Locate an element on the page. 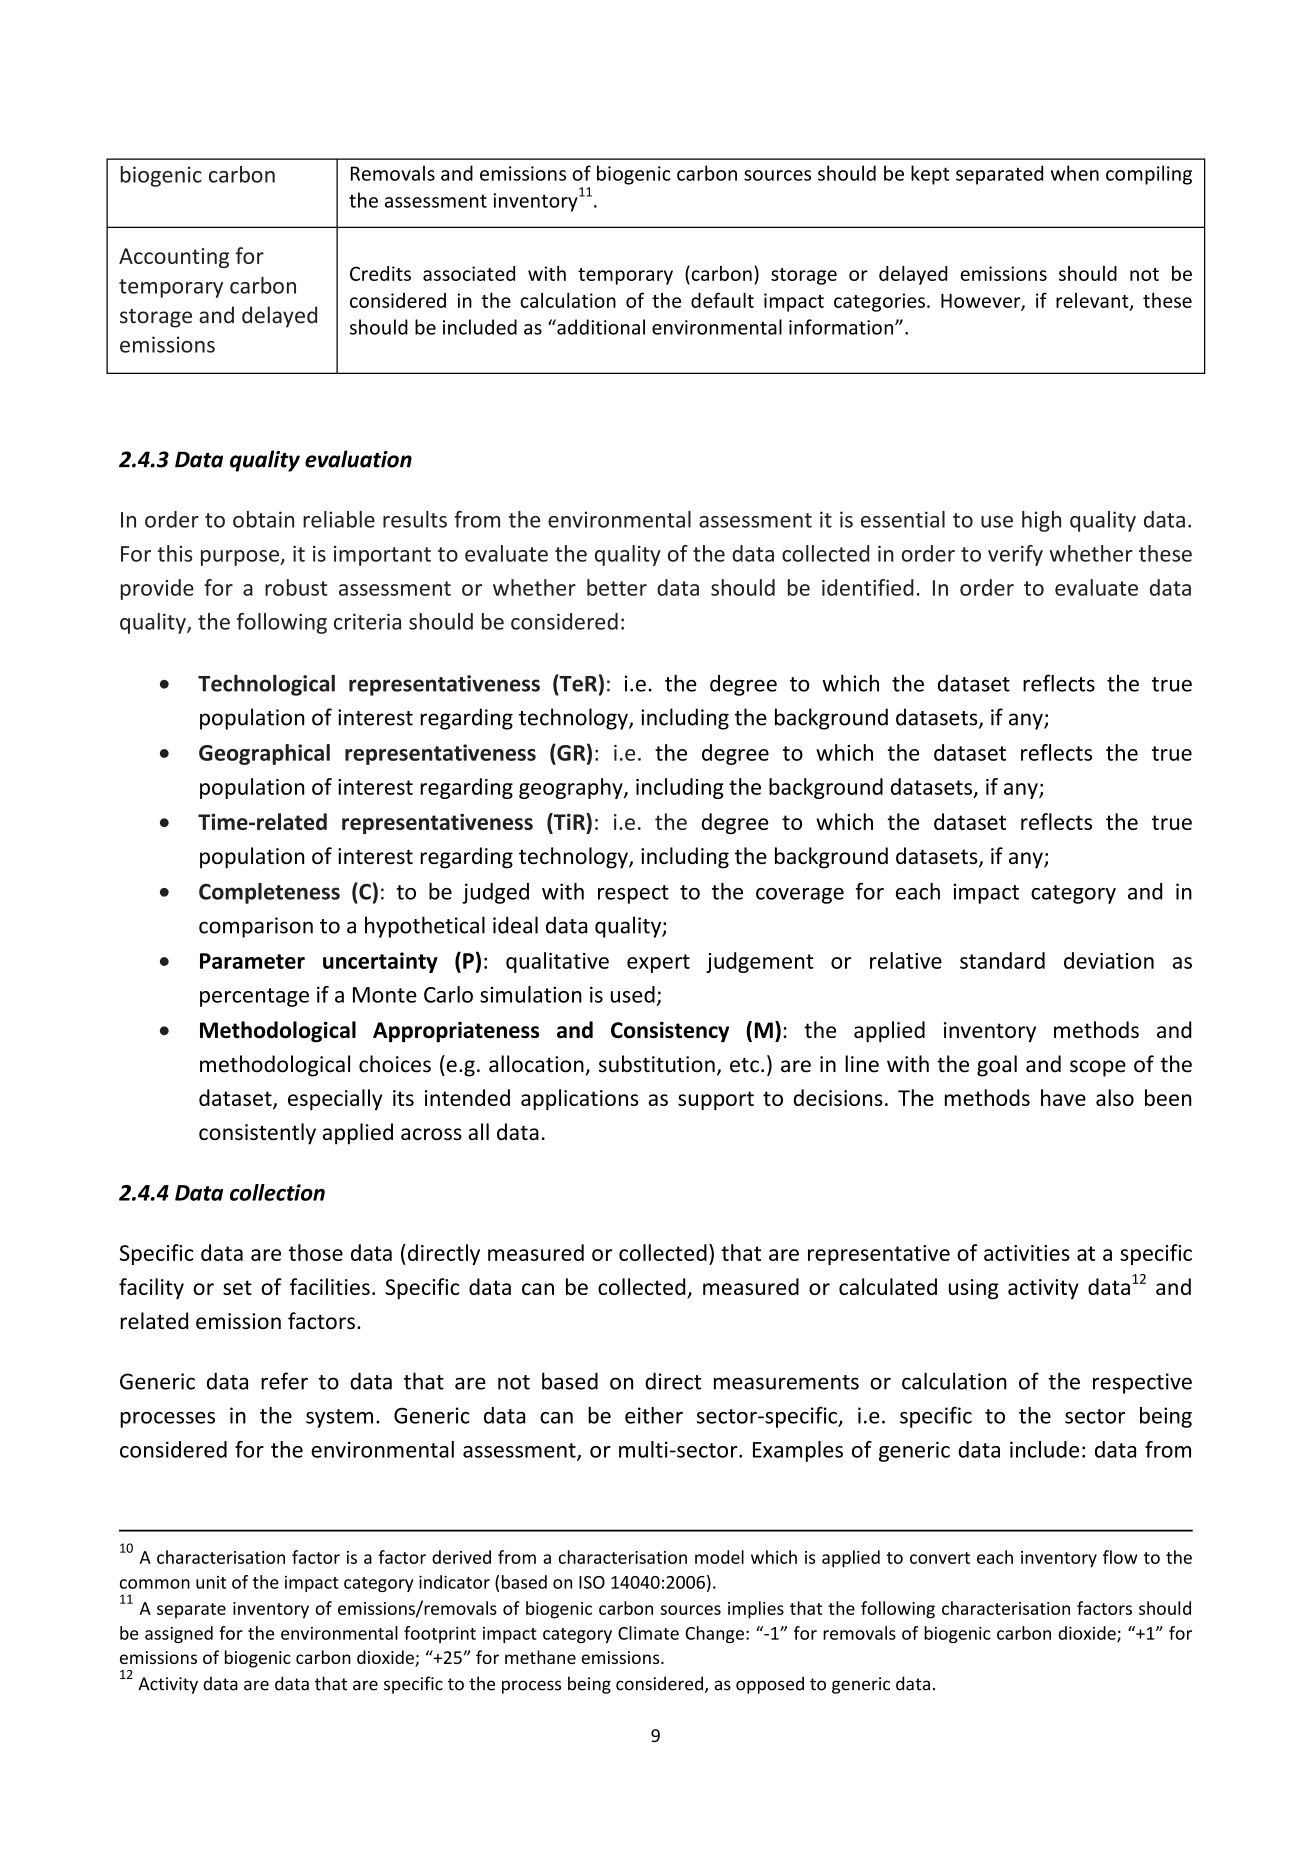  assigned is located at coordinates (179, 1634).
